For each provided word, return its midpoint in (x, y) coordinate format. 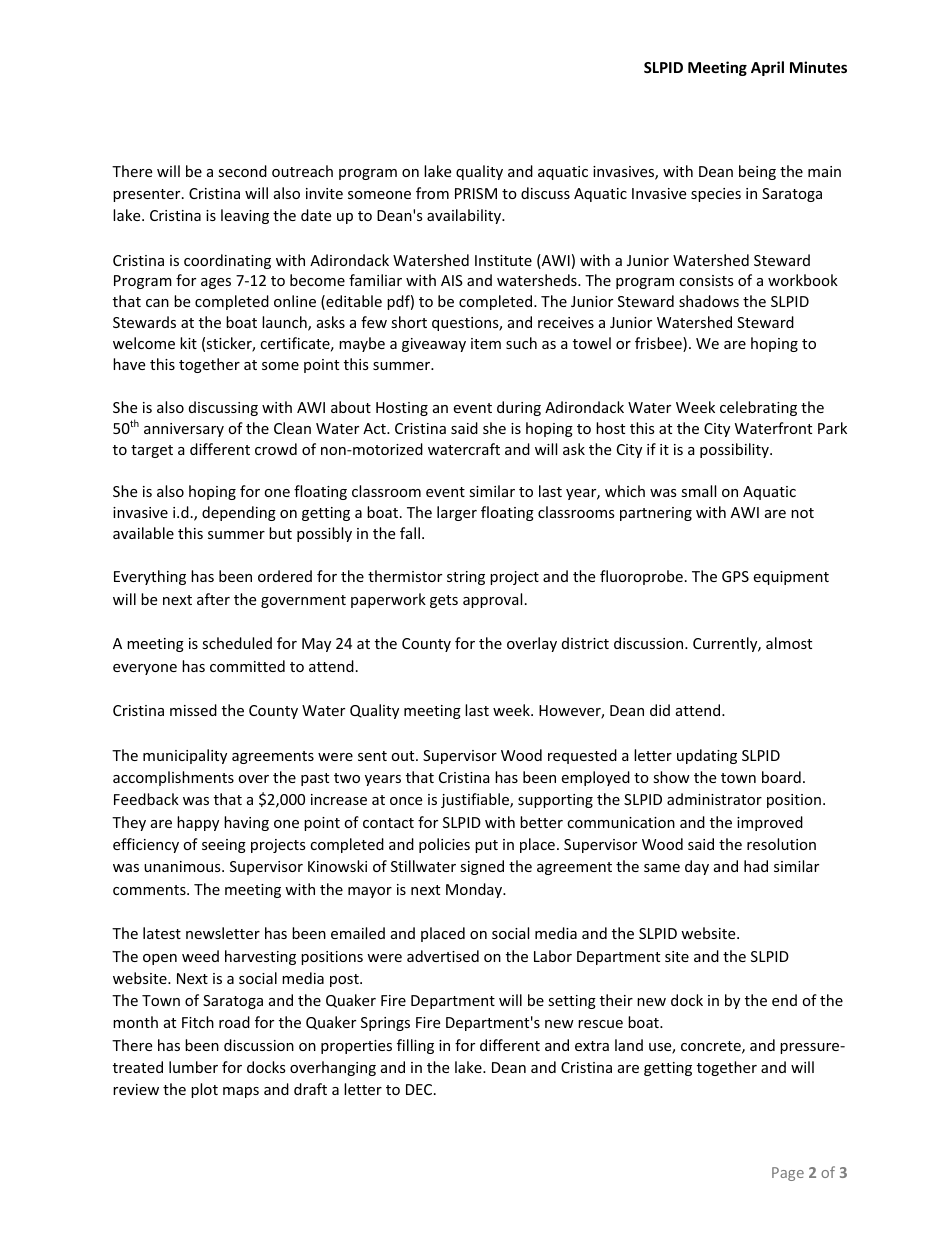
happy (198, 823)
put (486, 846)
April (767, 68)
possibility (735, 450)
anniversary (184, 430)
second (242, 171)
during (519, 408)
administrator (714, 799)
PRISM (476, 193)
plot (204, 1090)
